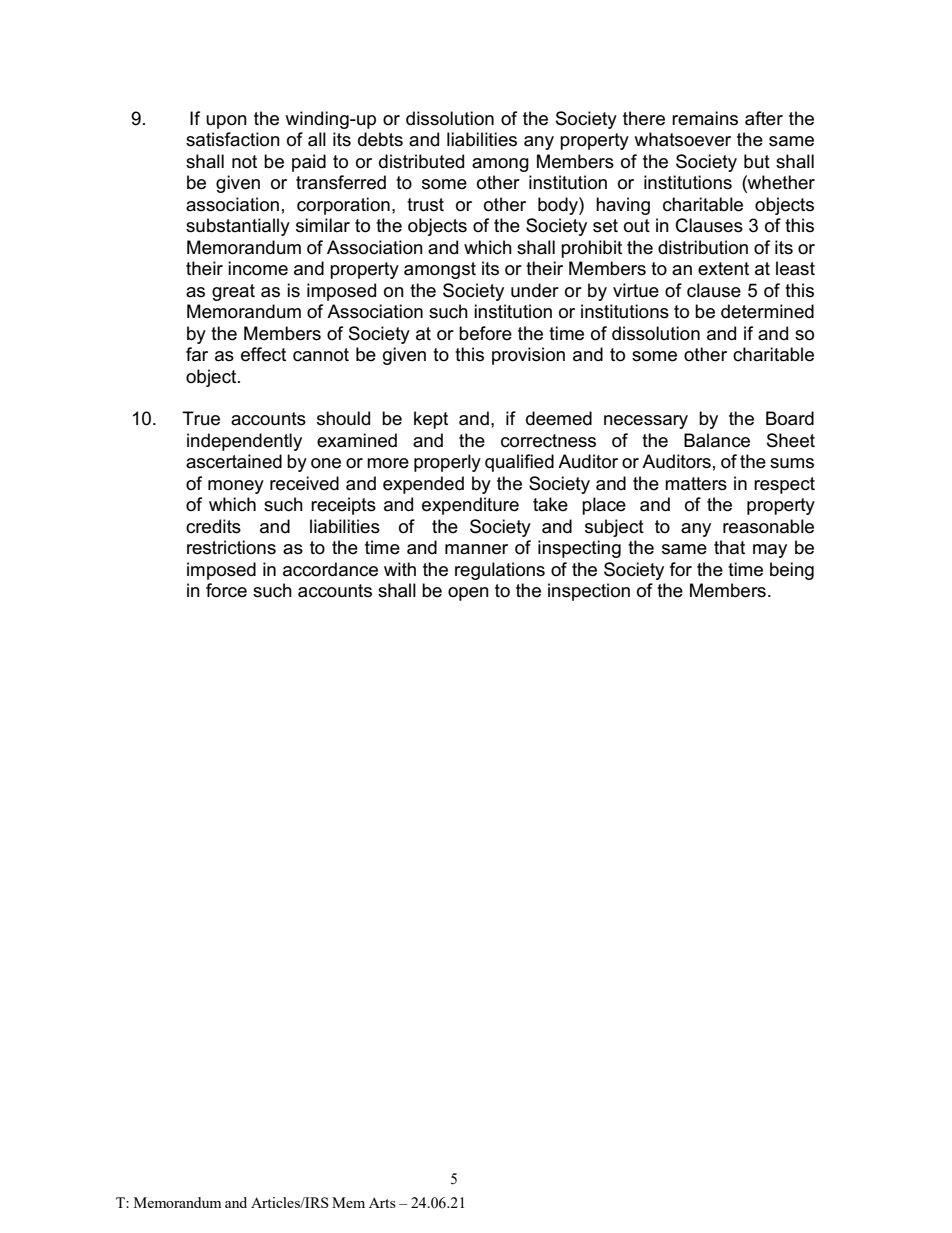 The height and width of the screenshot is (1233, 952). I want to click on matters, so click(696, 484).
